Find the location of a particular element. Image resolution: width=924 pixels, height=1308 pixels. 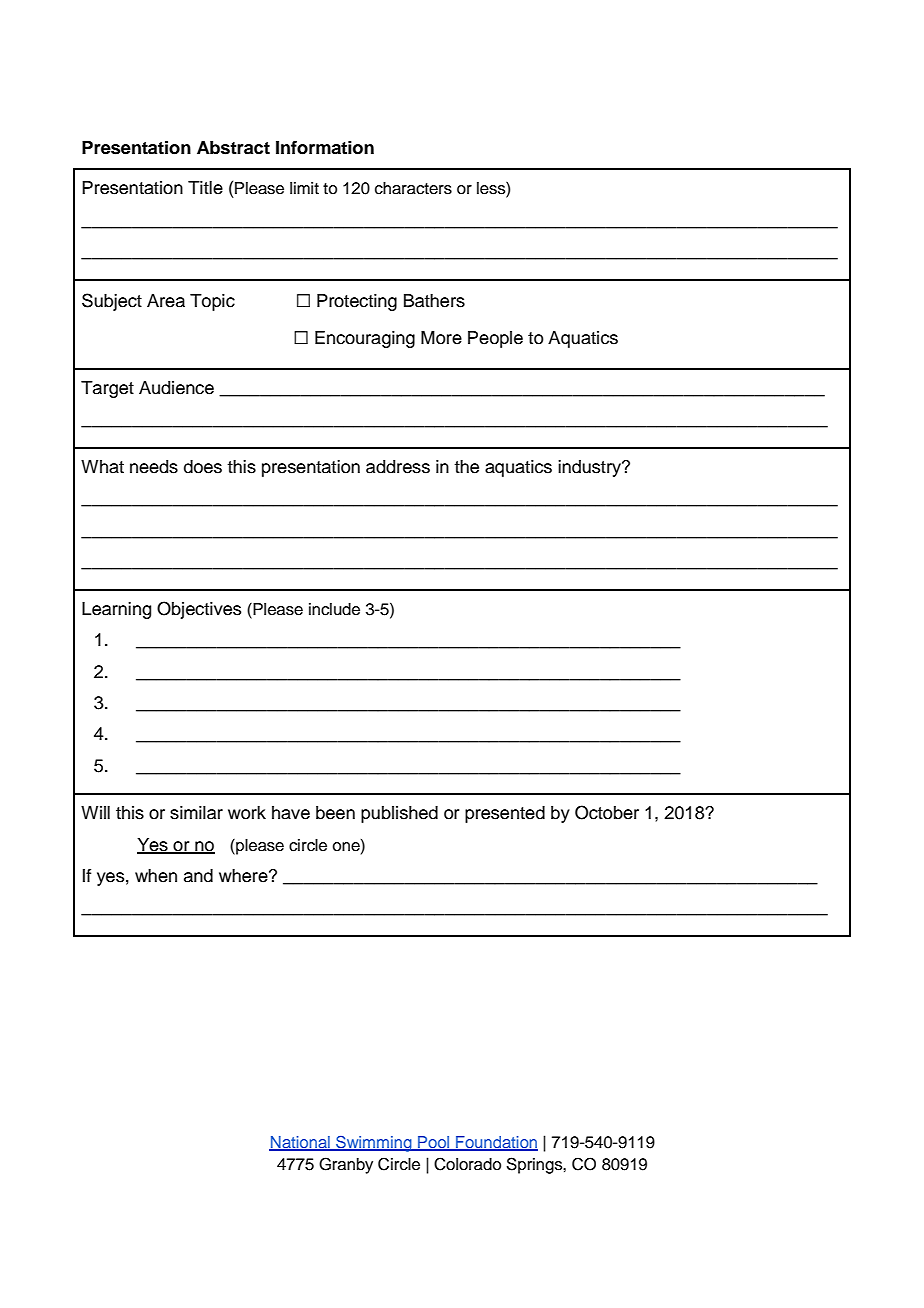

similar is located at coordinates (196, 813).
